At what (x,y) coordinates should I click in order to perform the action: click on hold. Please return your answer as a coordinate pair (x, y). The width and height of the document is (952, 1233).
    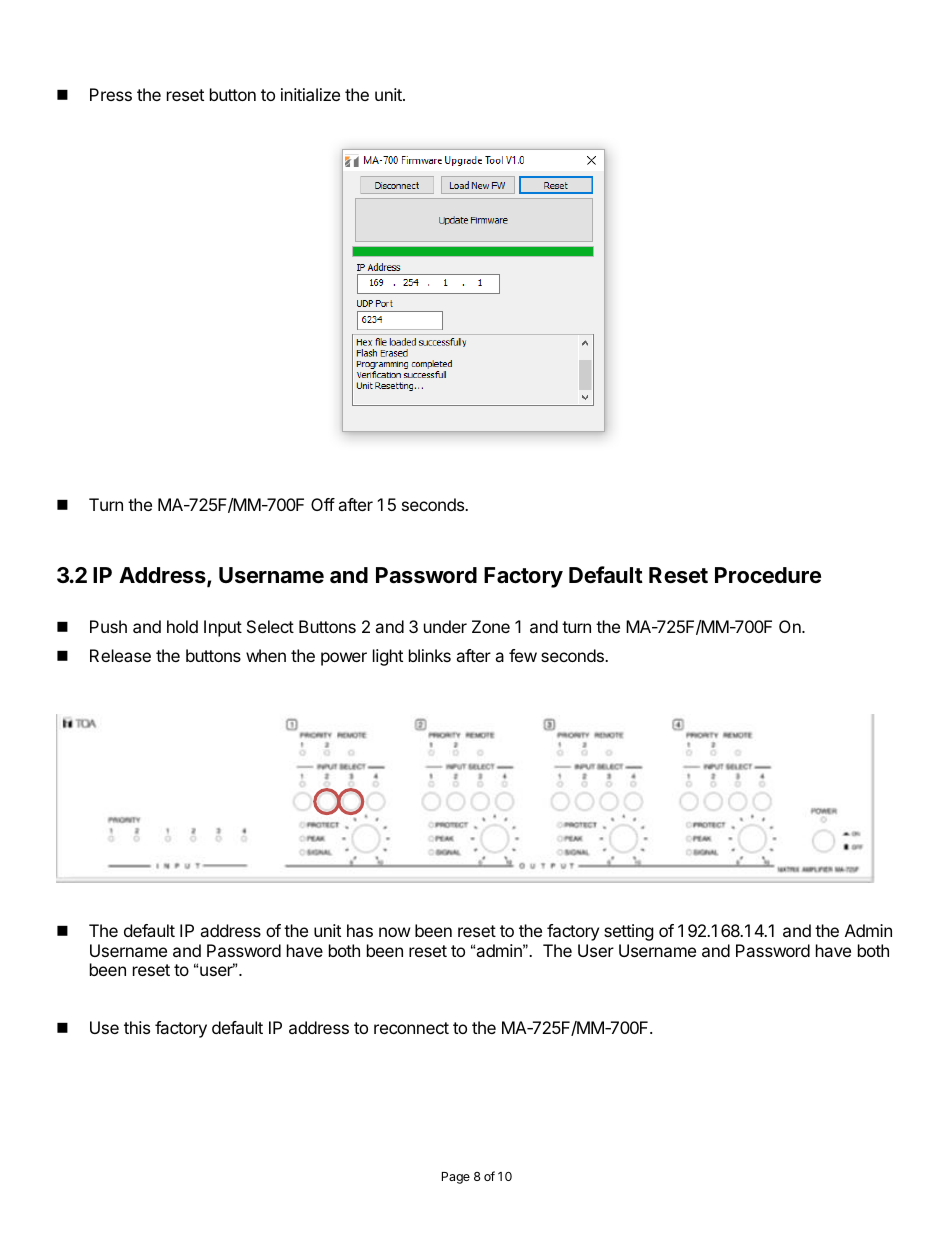
    Looking at the image, I should click on (182, 626).
